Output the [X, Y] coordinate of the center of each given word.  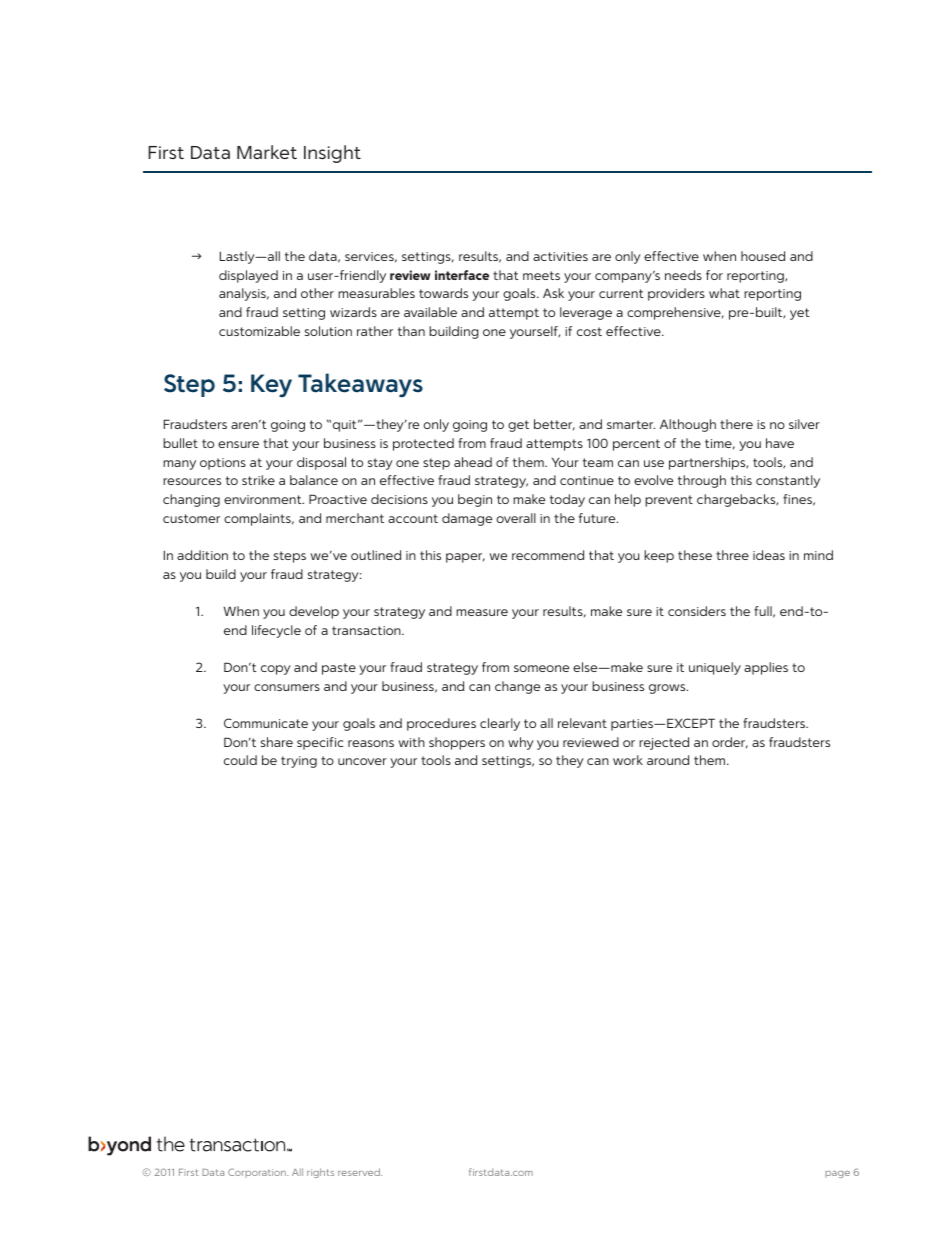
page [837, 1174]
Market [267, 152]
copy [276, 670]
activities [560, 256]
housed [763, 256]
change [517, 687]
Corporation [258, 1173]
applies [766, 668]
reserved [360, 1172]
